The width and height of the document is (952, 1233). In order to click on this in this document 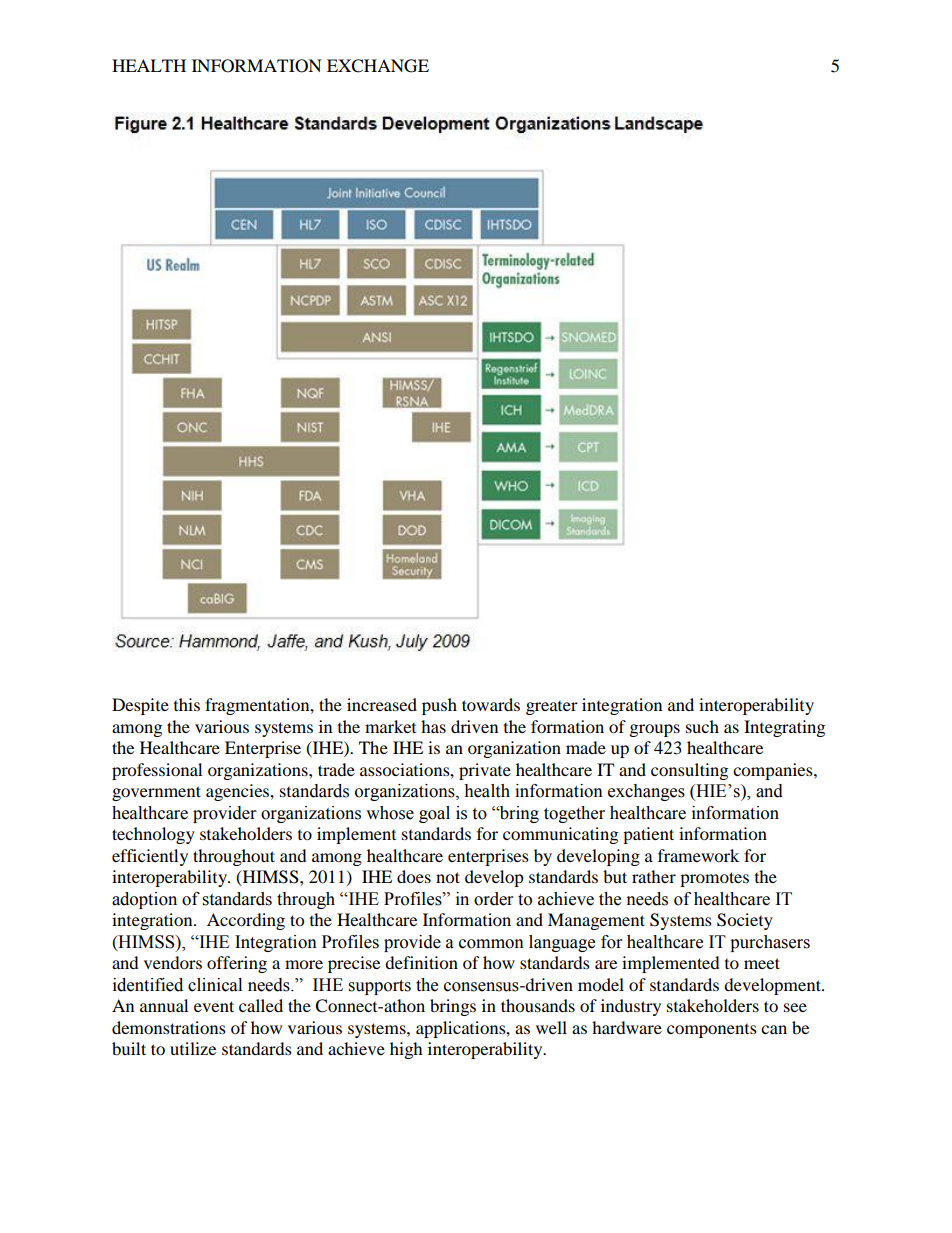, I will do `click(187, 704)`.
